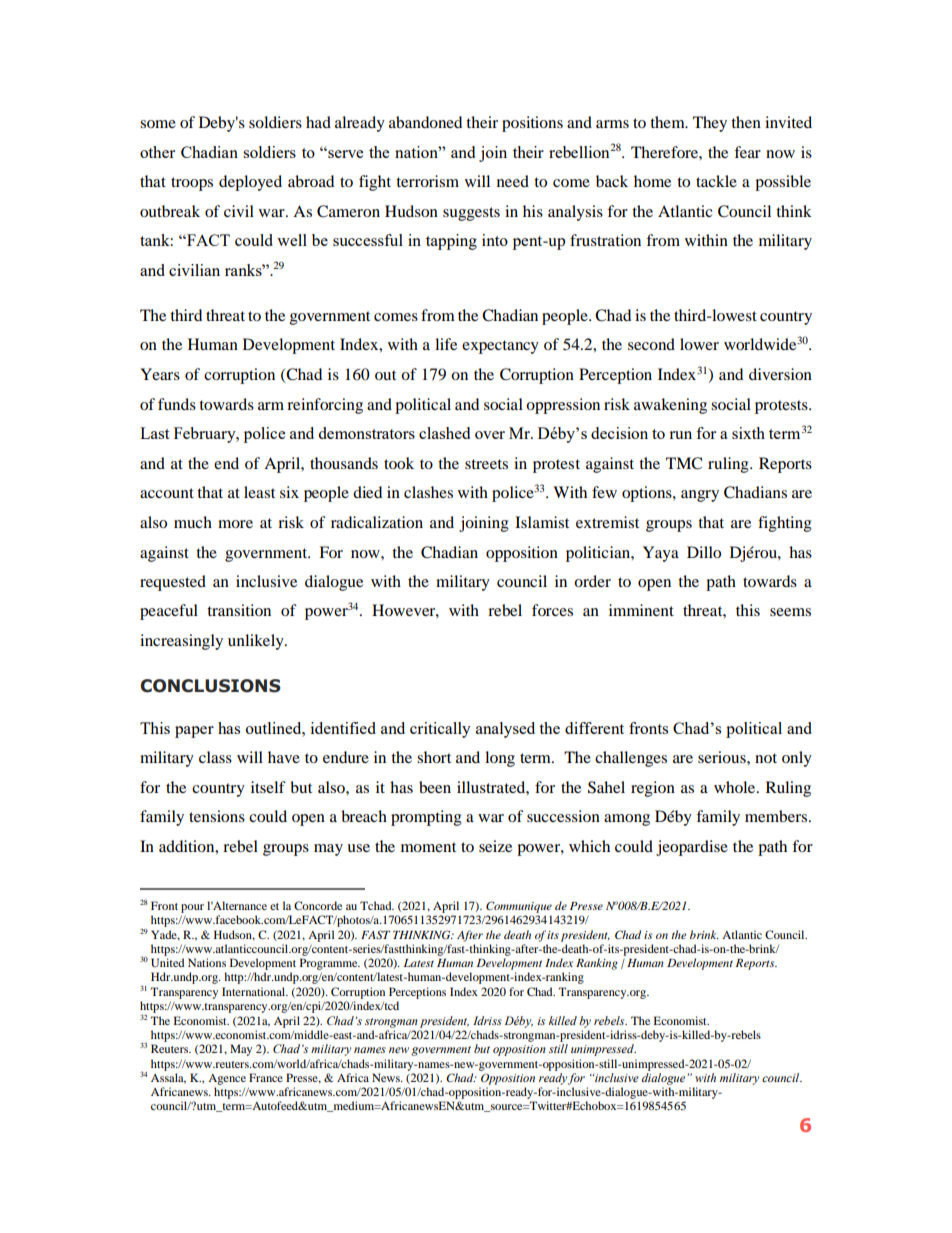  What do you see at coordinates (692, 848) in the image?
I see `jeopardise` at bounding box center [692, 848].
